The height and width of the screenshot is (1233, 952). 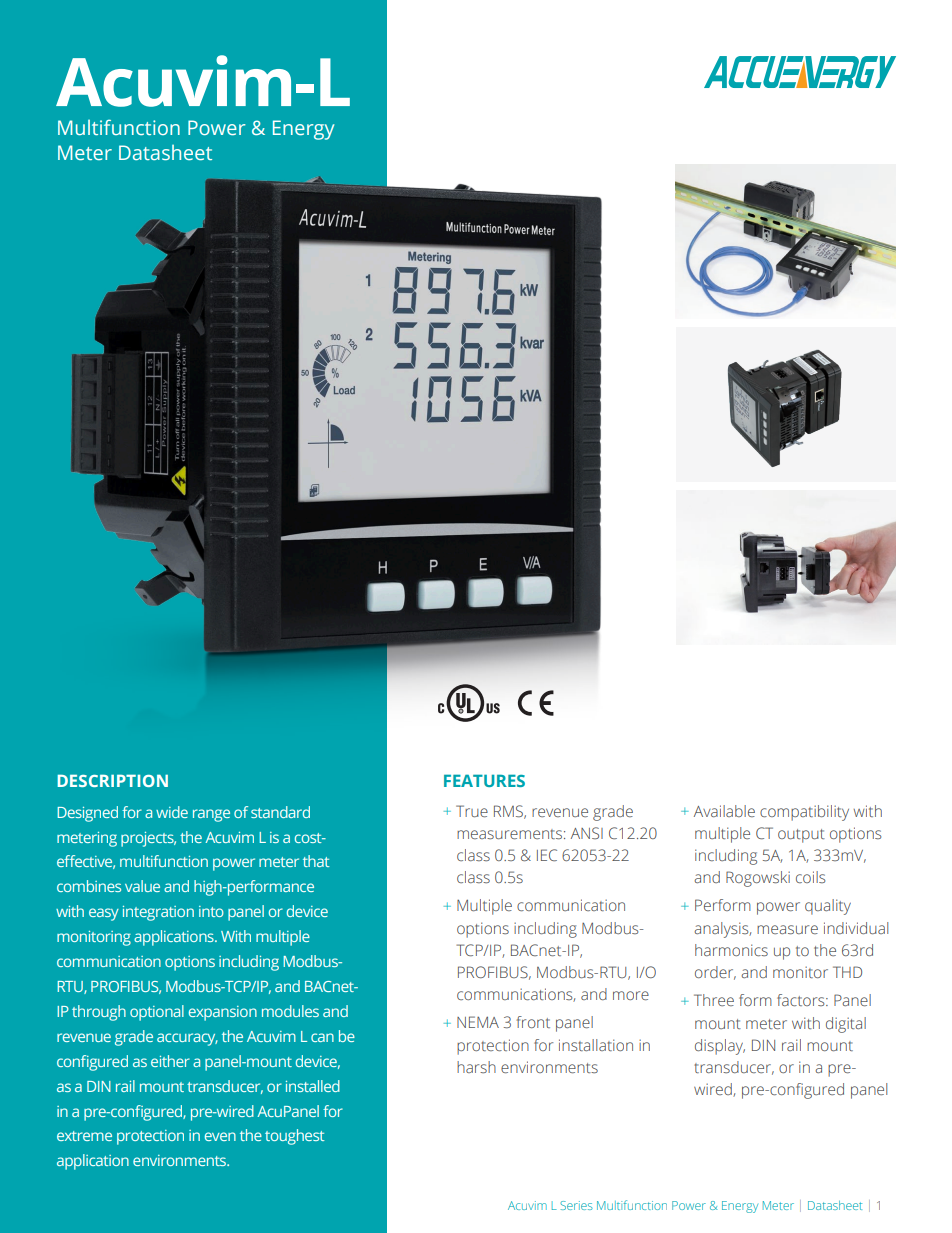 I want to click on wide, so click(x=172, y=812).
